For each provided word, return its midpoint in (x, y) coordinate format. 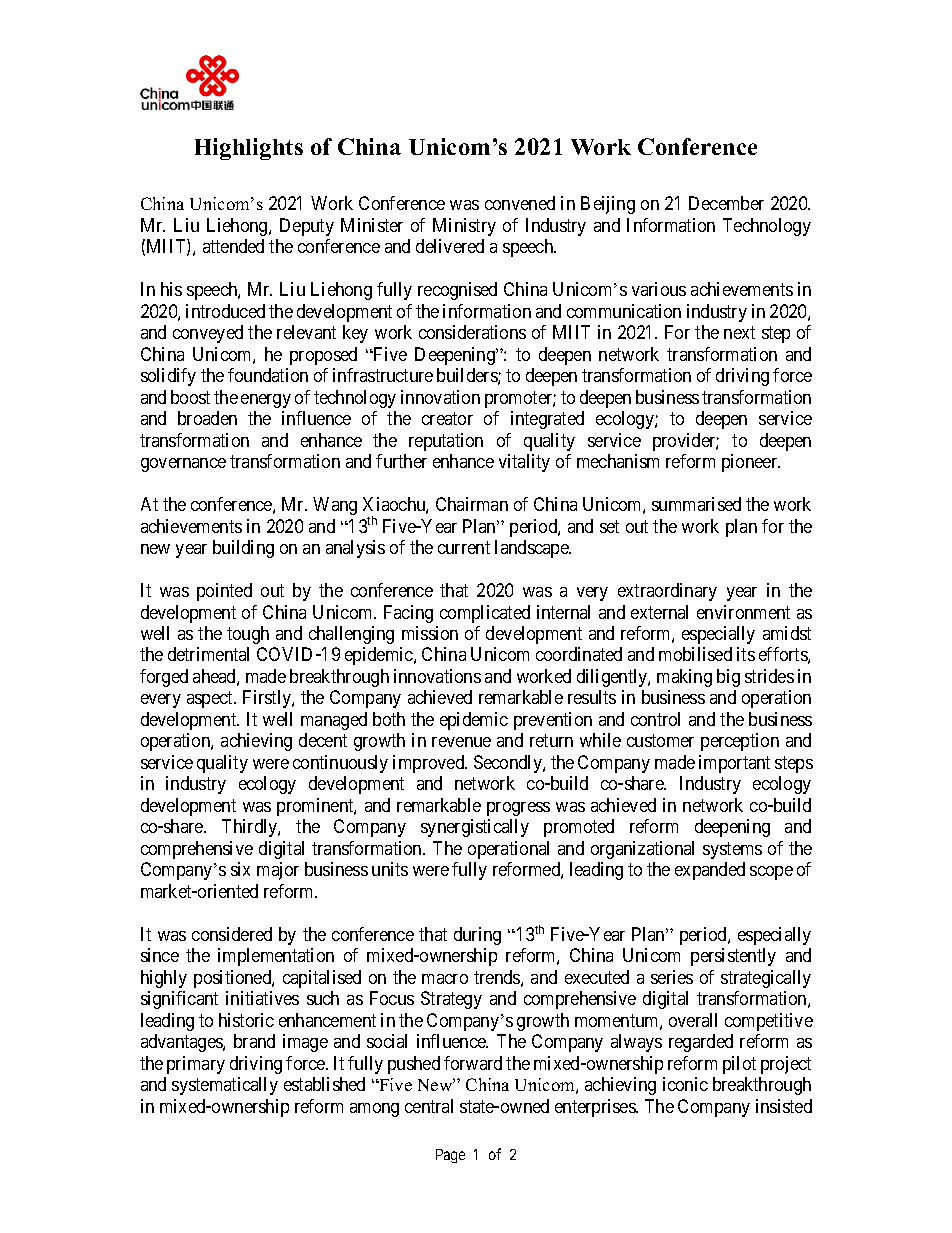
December (726, 203)
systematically (225, 1086)
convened (520, 203)
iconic (685, 1084)
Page (450, 1156)
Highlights (249, 149)
